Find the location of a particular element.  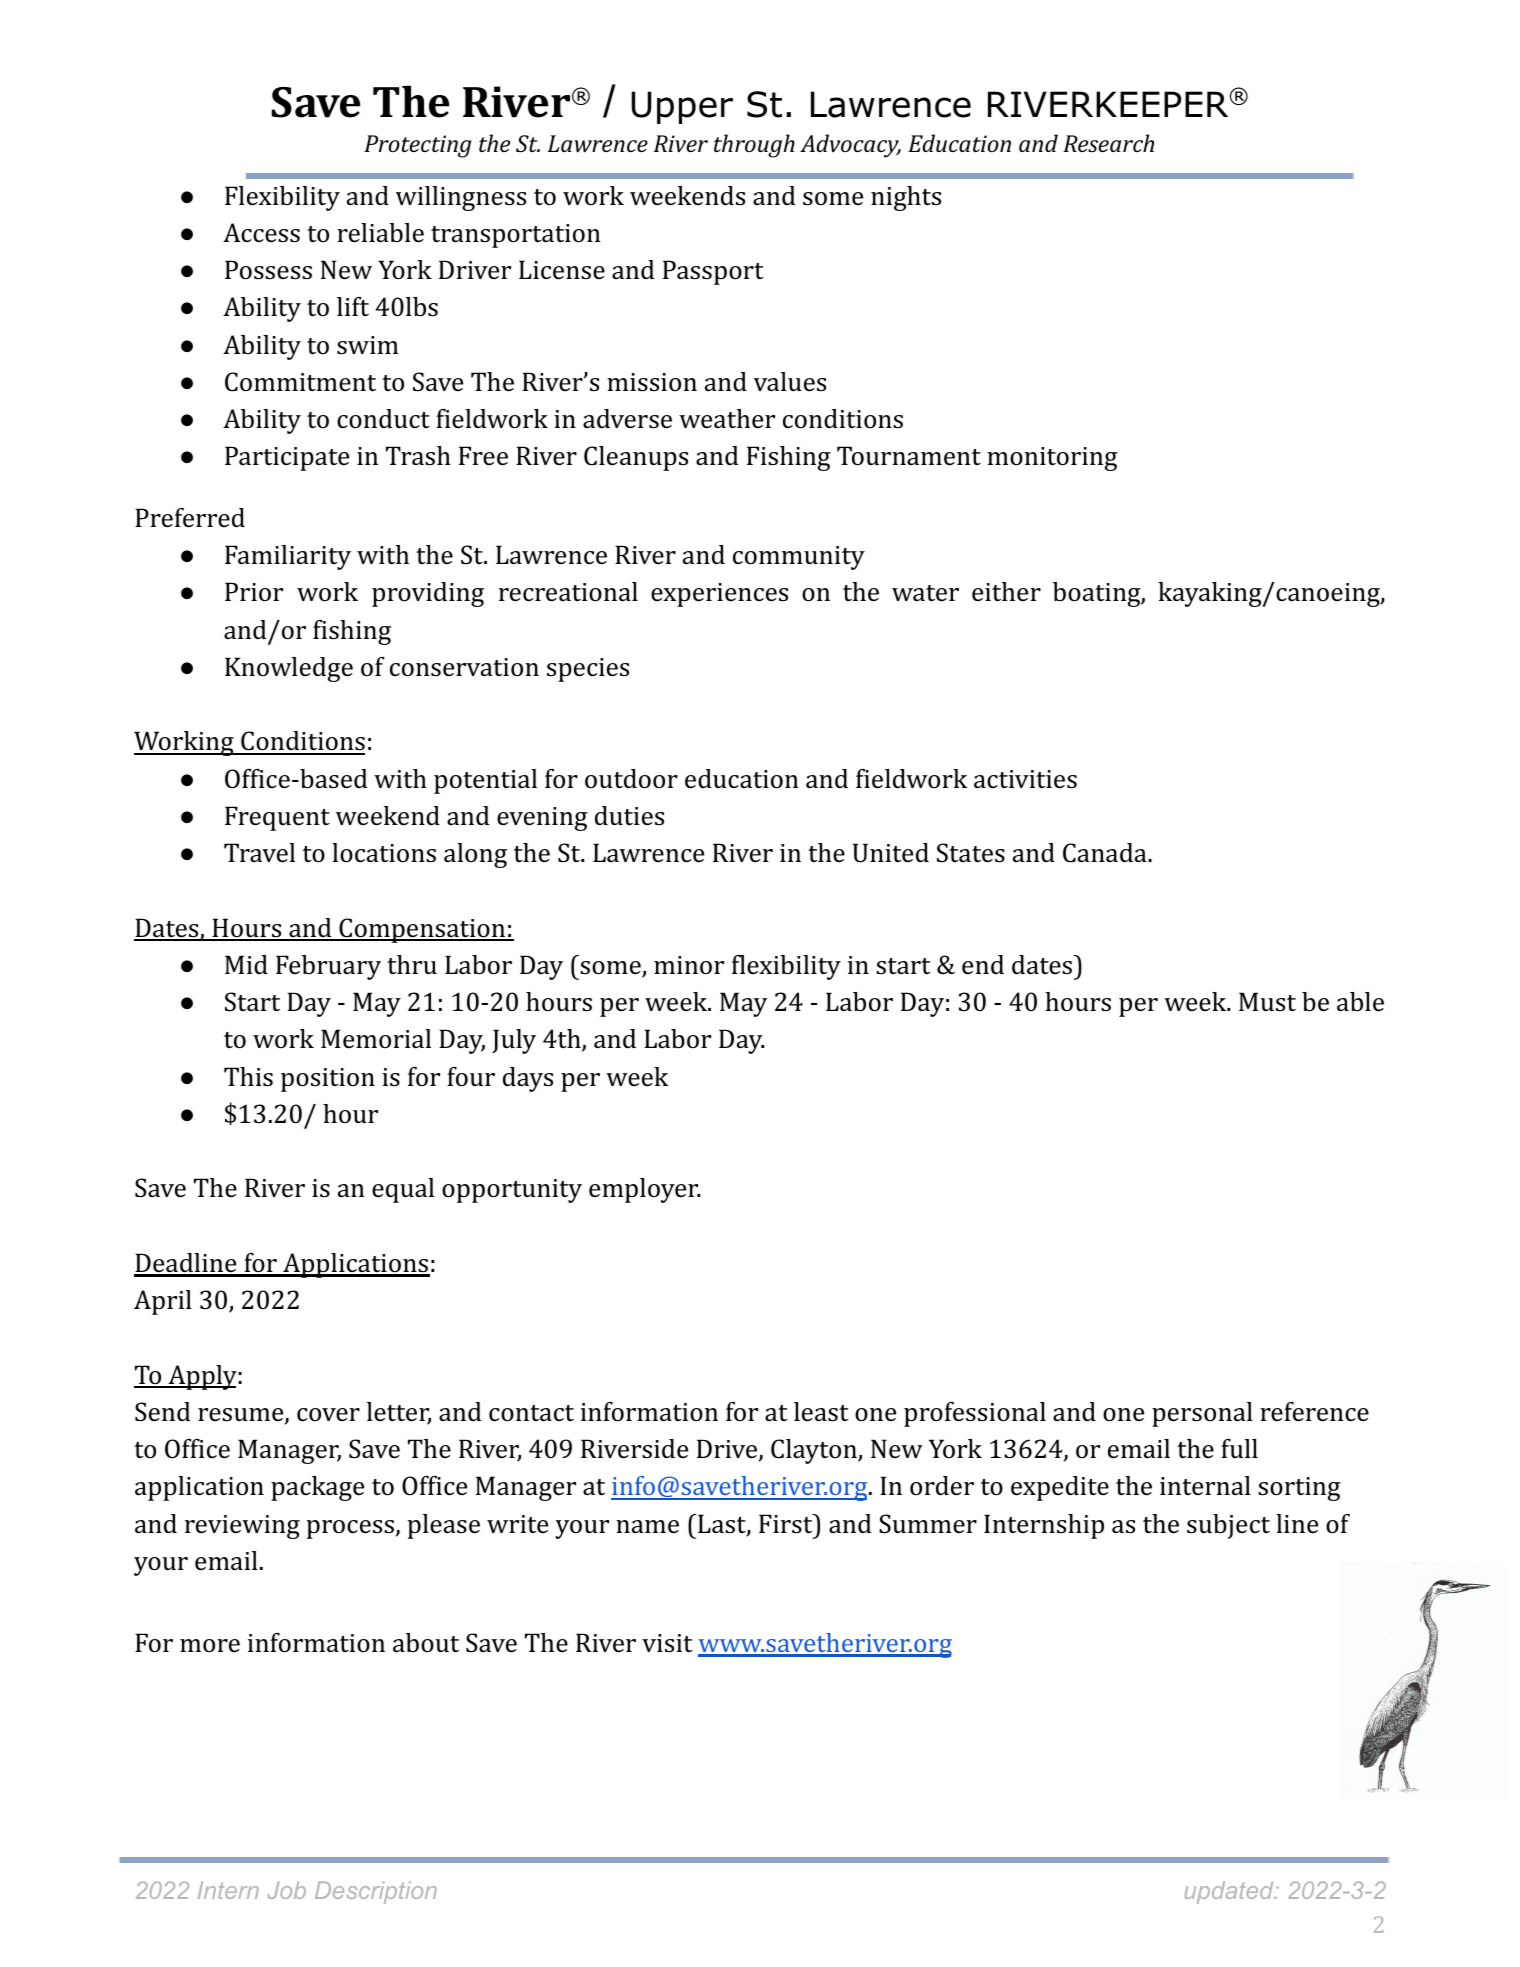

package is located at coordinates (317, 1488).
